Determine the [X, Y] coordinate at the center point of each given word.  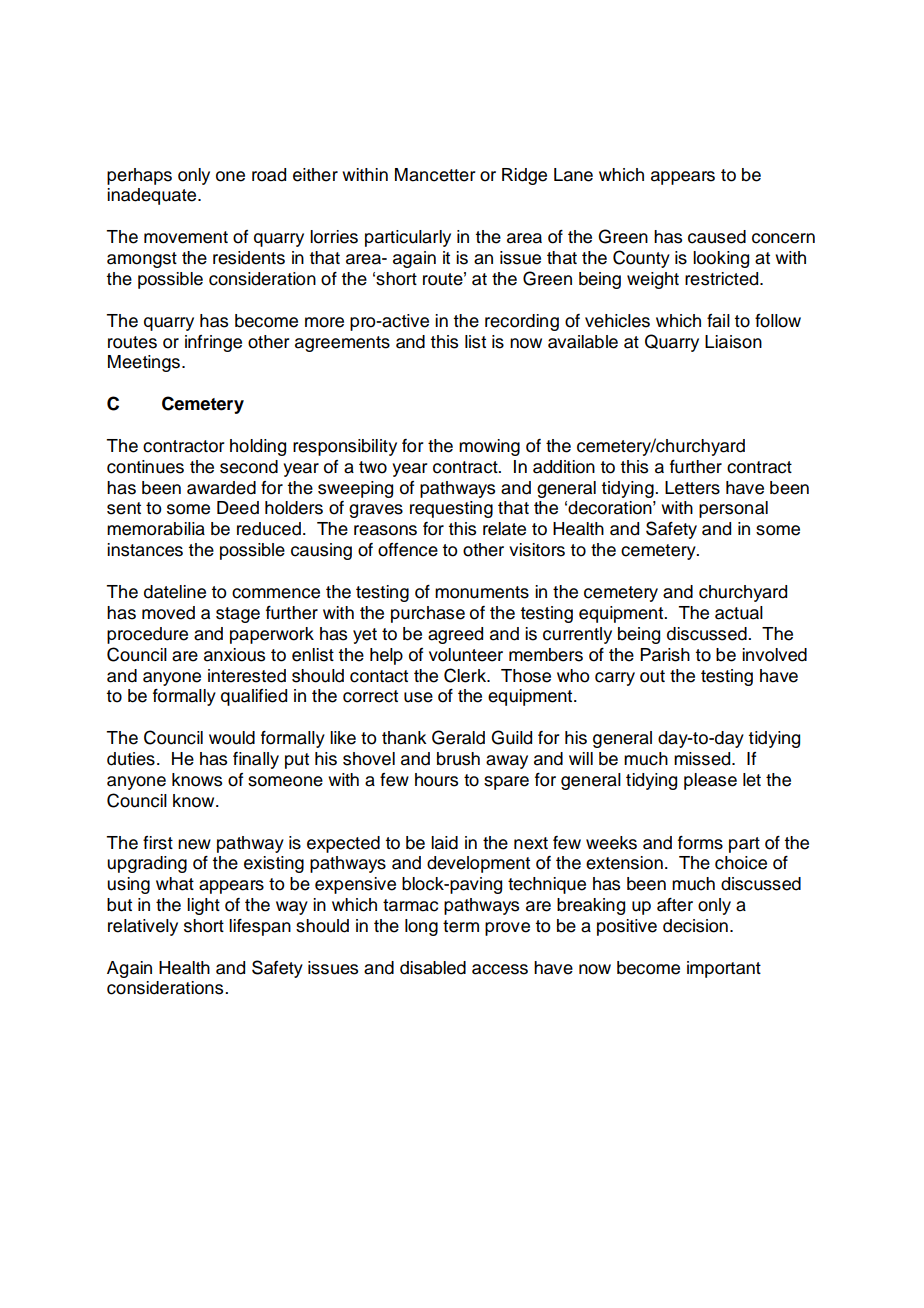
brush [458, 759]
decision [695, 926]
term [461, 926]
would [232, 738]
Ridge [524, 176]
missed [703, 759]
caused [717, 237]
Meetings [144, 363]
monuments [482, 592]
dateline [175, 592]
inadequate [153, 196]
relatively [143, 927]
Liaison [733, 342]
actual [739, 613]
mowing [489, 447]
